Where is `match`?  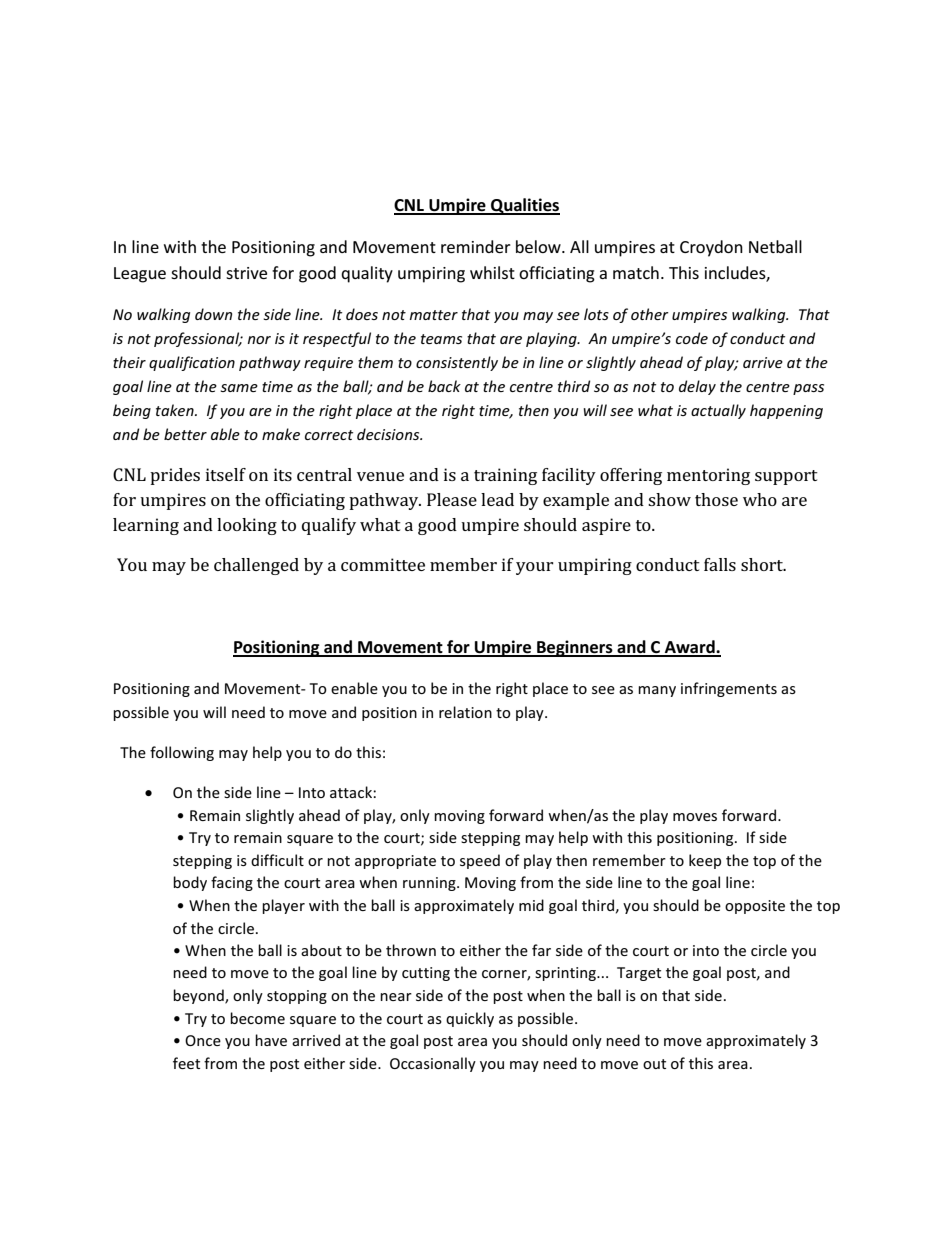 match is located at coordinates (636, 272).
